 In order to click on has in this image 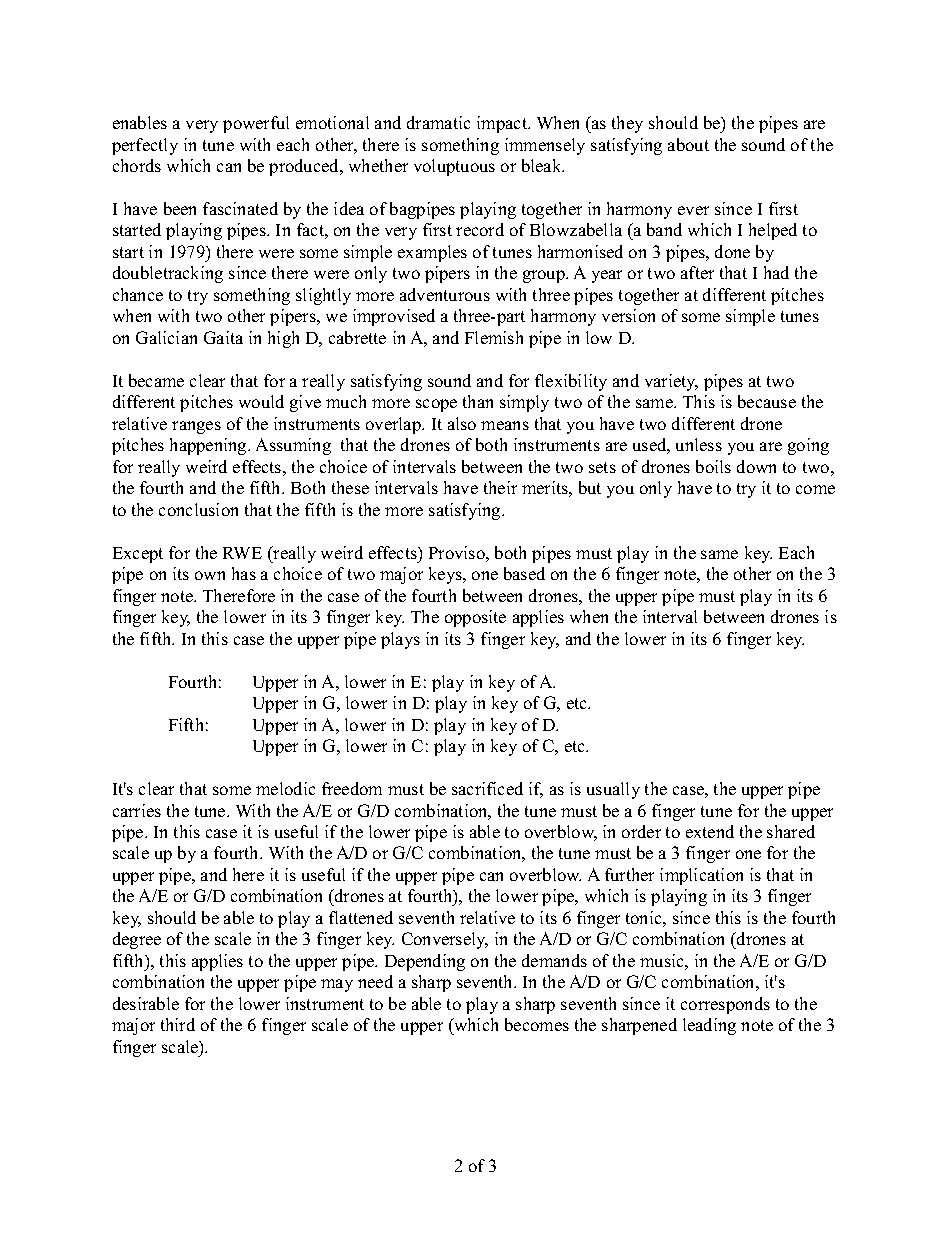, I will do `click(244, 573)`.
